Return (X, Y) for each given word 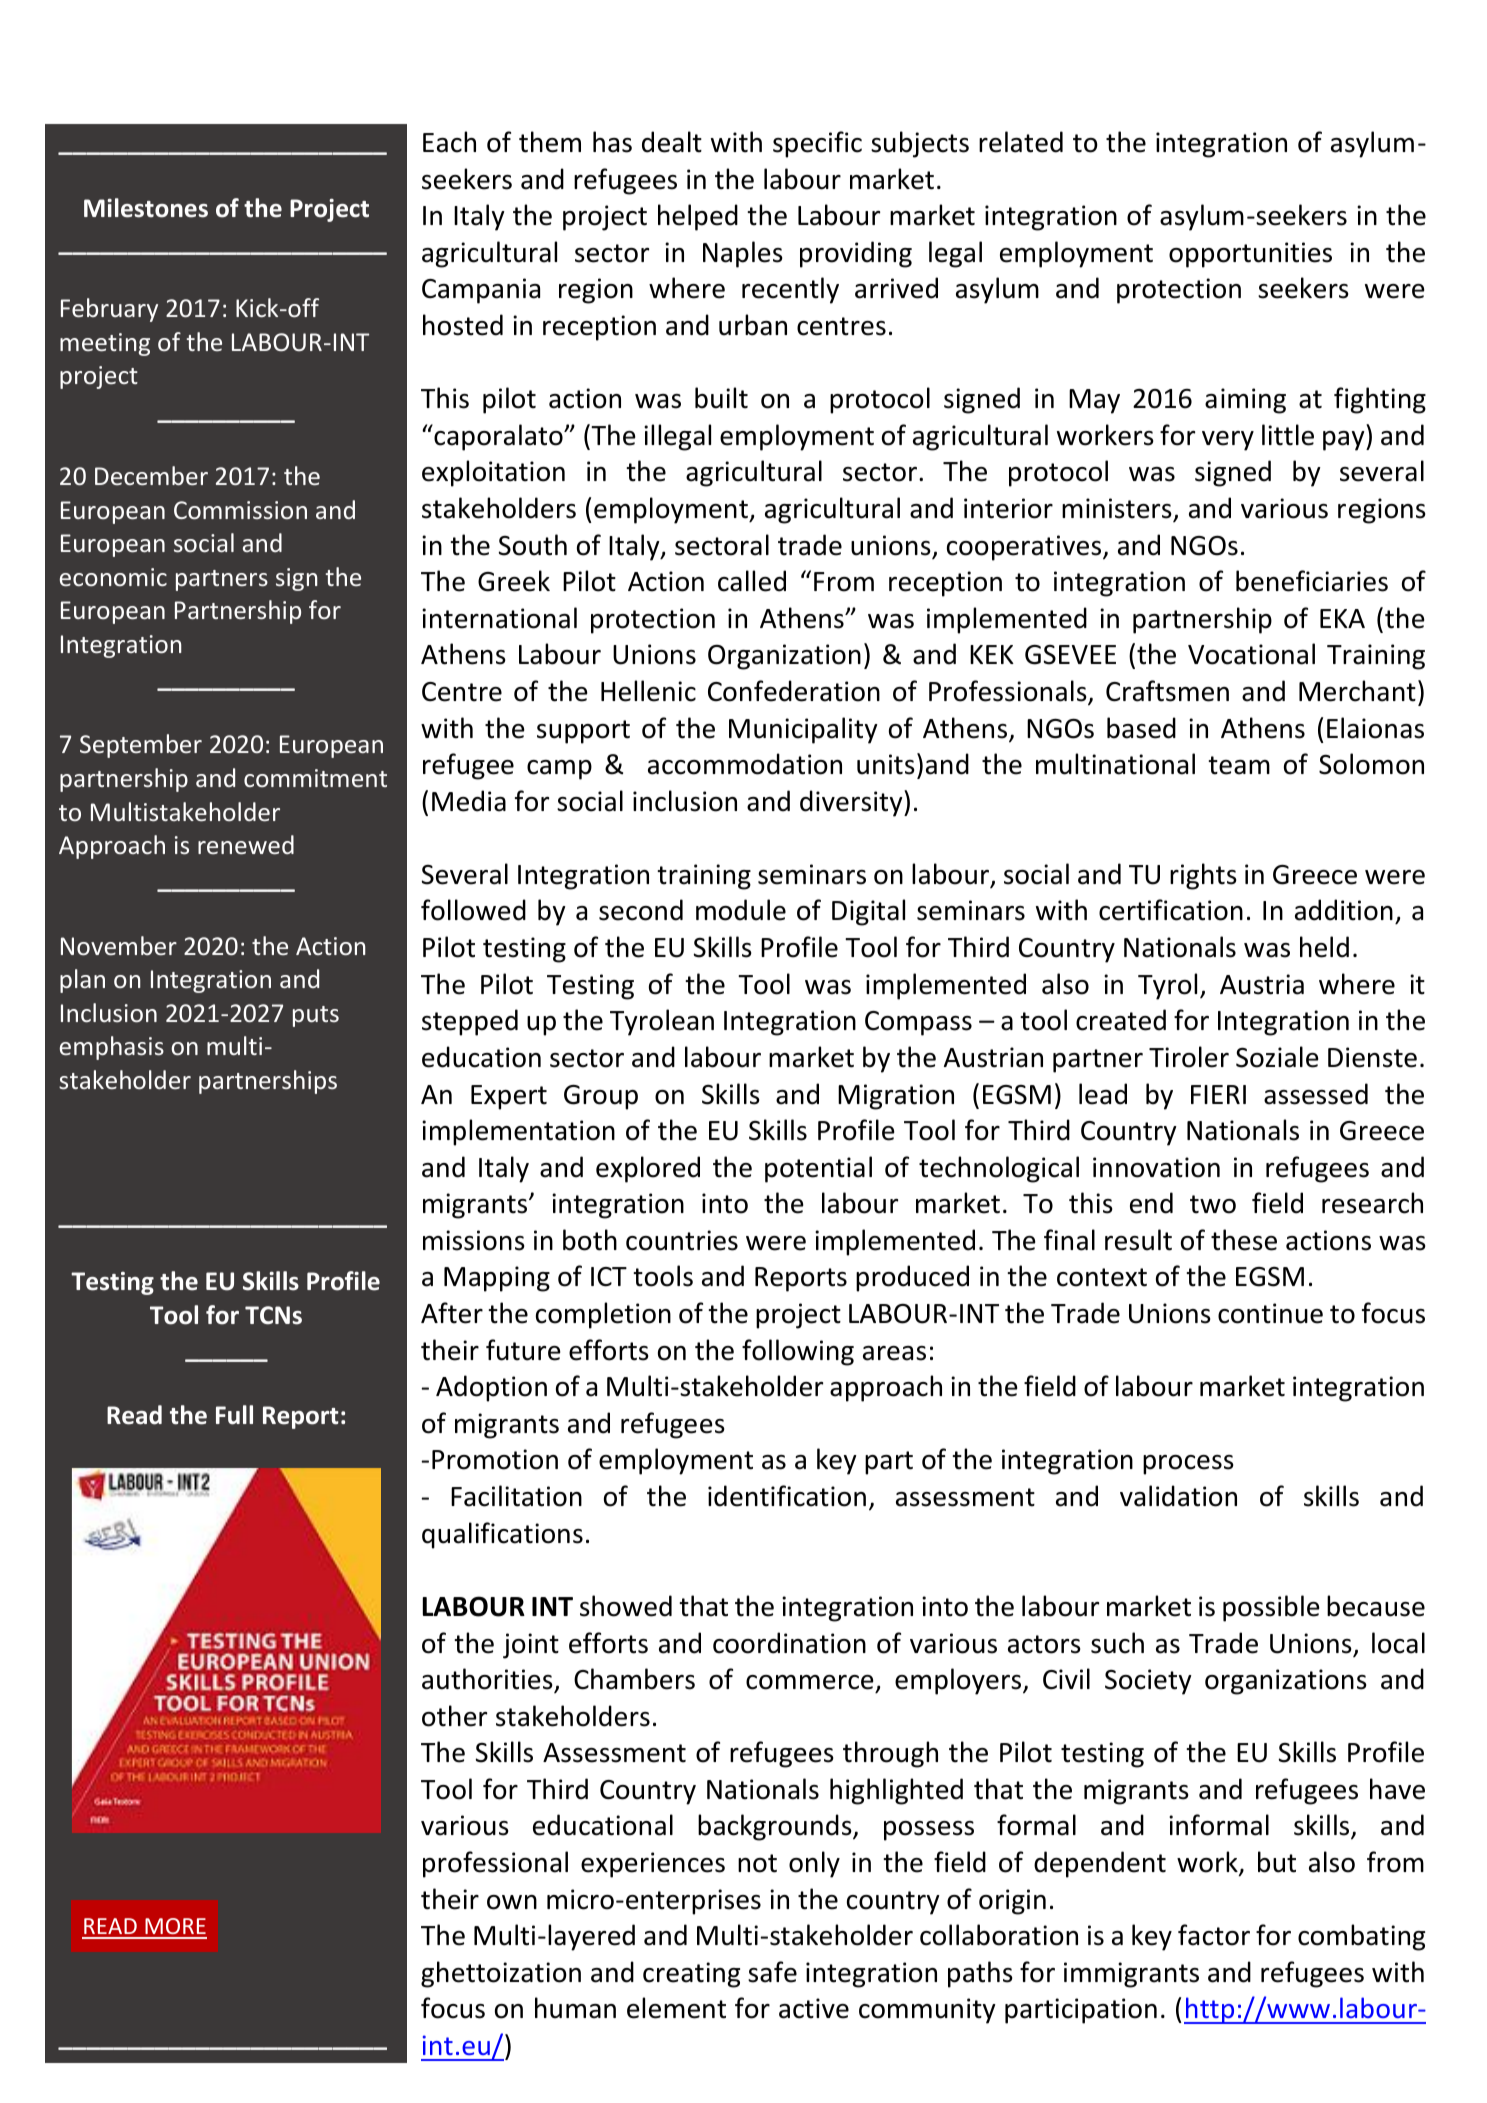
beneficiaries (1312, 581)
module (741, 910)
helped (698, 217)
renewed (246, 844)
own (512, 1902)
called (752, 581)
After (452, 1313)
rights (1203, 876)
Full (234, 1415)
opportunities (1250, 255)
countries (682, 1240)
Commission (240, 510)
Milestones (146, 208)
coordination (789, 1643)
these (1244, 1240)
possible (1271, 1608)
